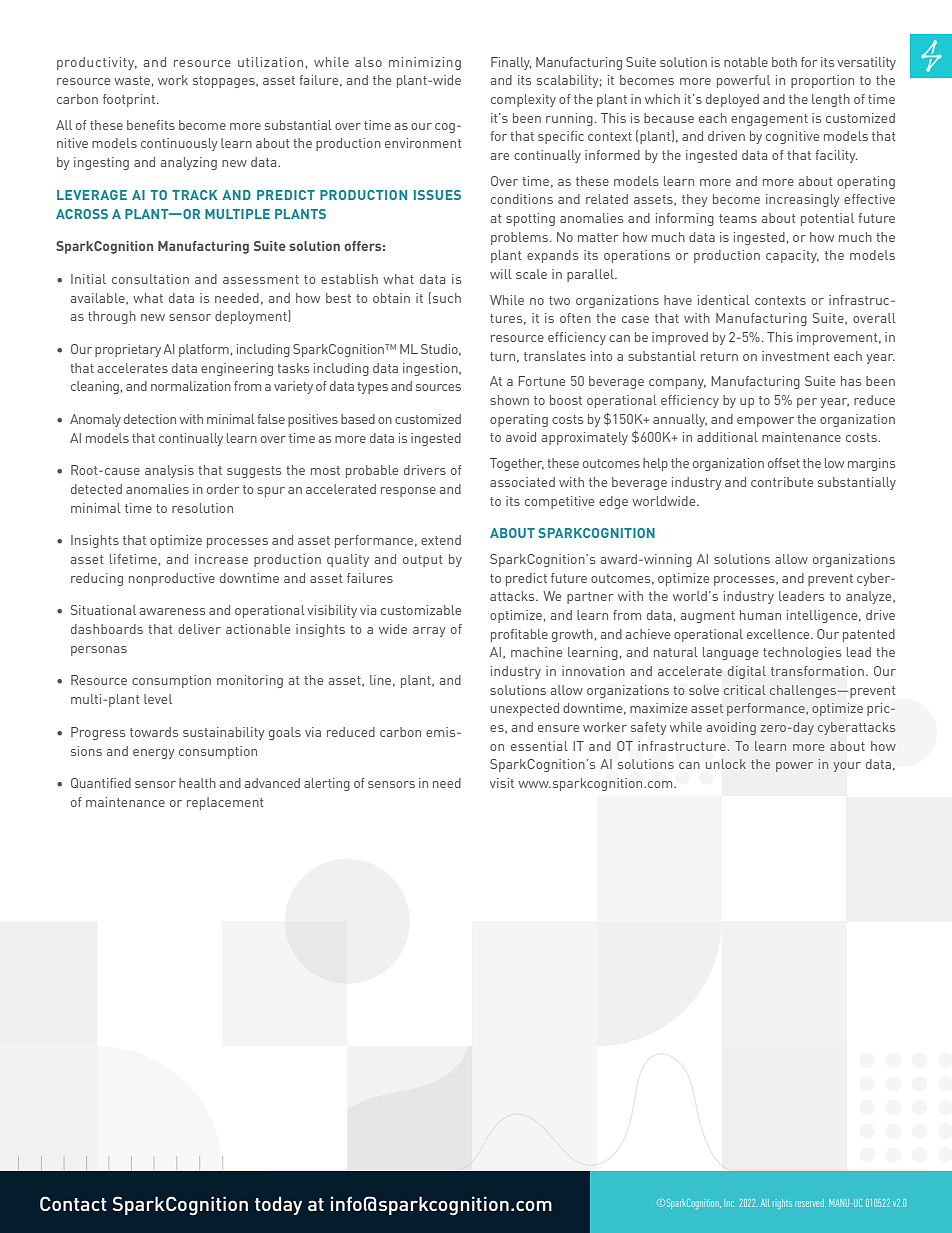  I want to click on deliver, so click(199, 629).
